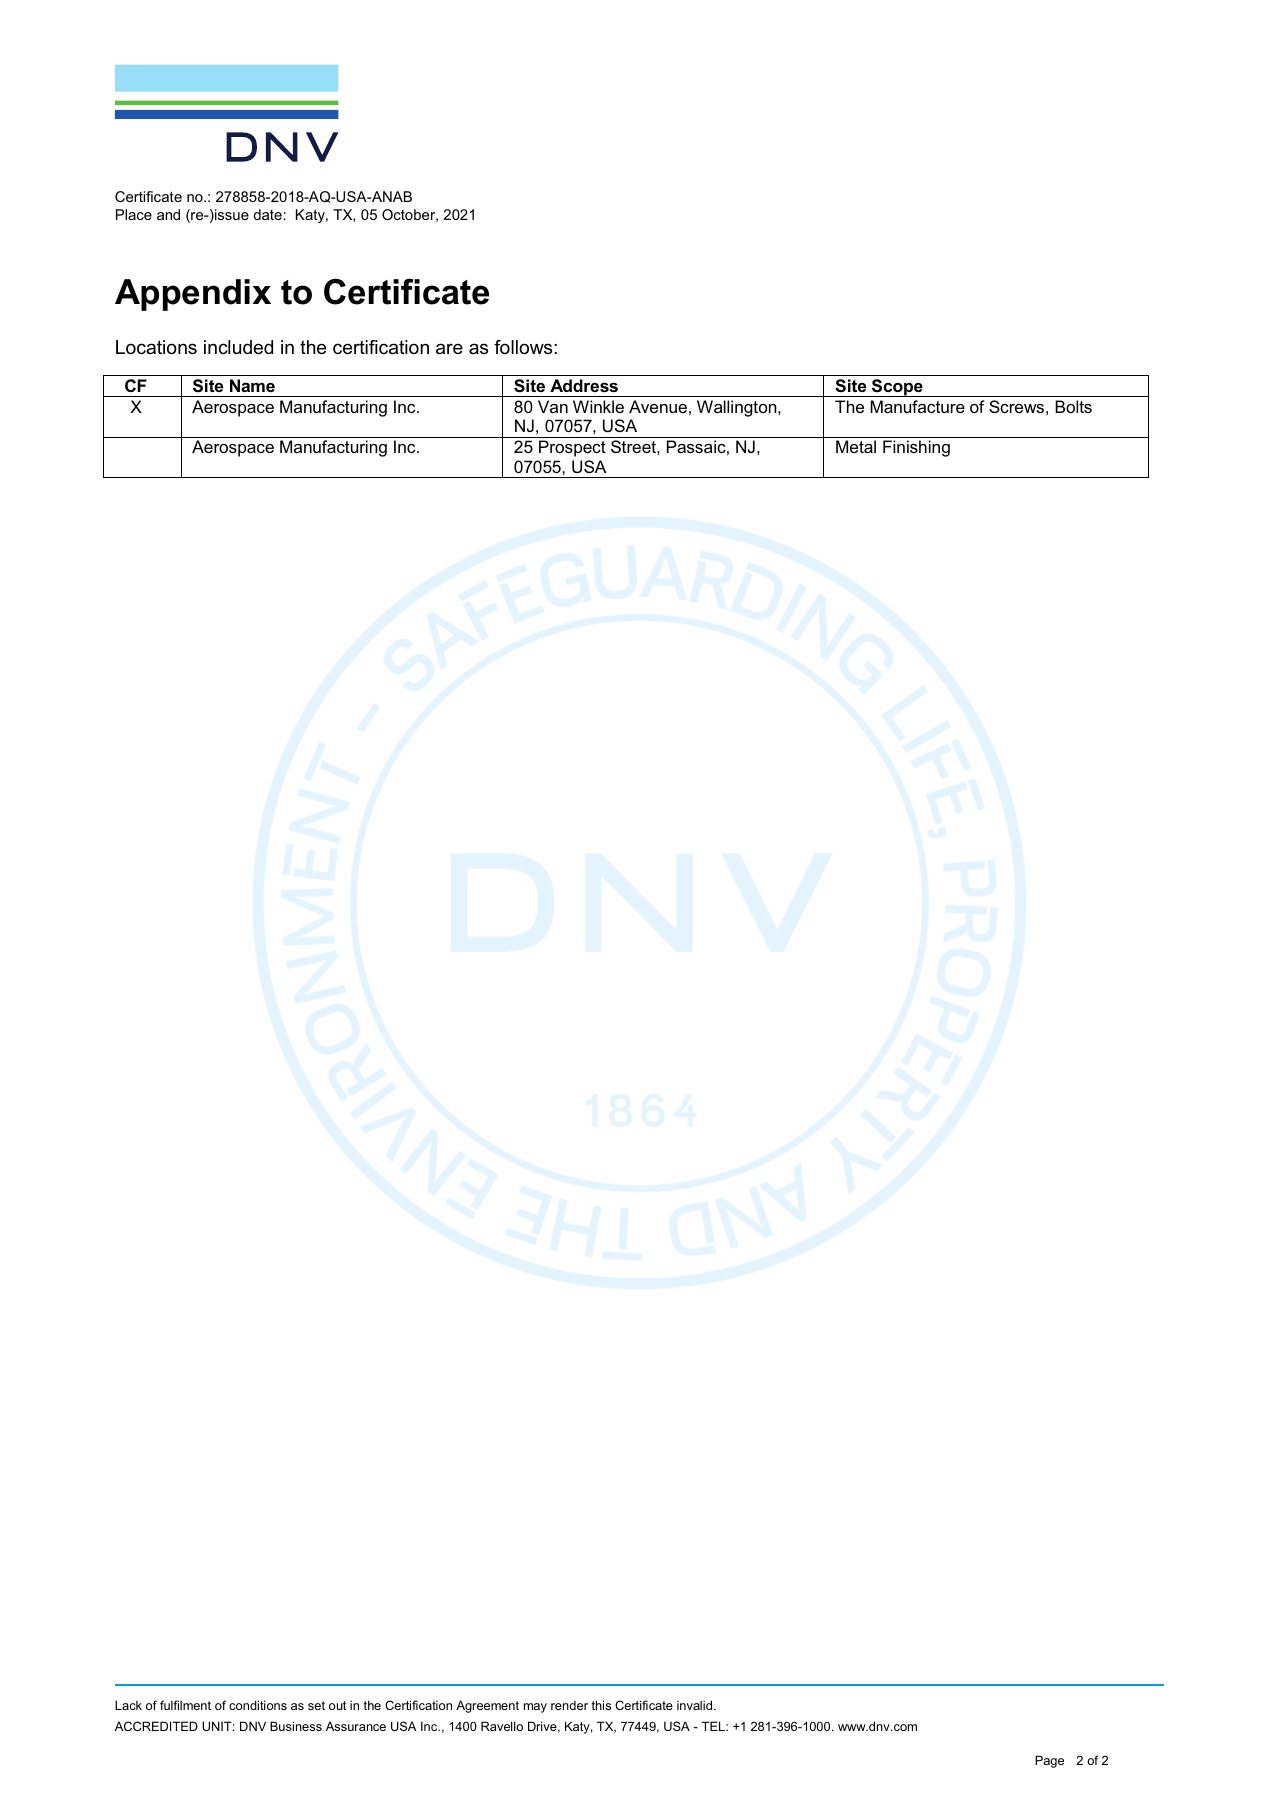 This screenshot has height=1806, width=1277. Describe the element at coordinates (856, 446) in the screenshot. I see `Metal` at that location.
